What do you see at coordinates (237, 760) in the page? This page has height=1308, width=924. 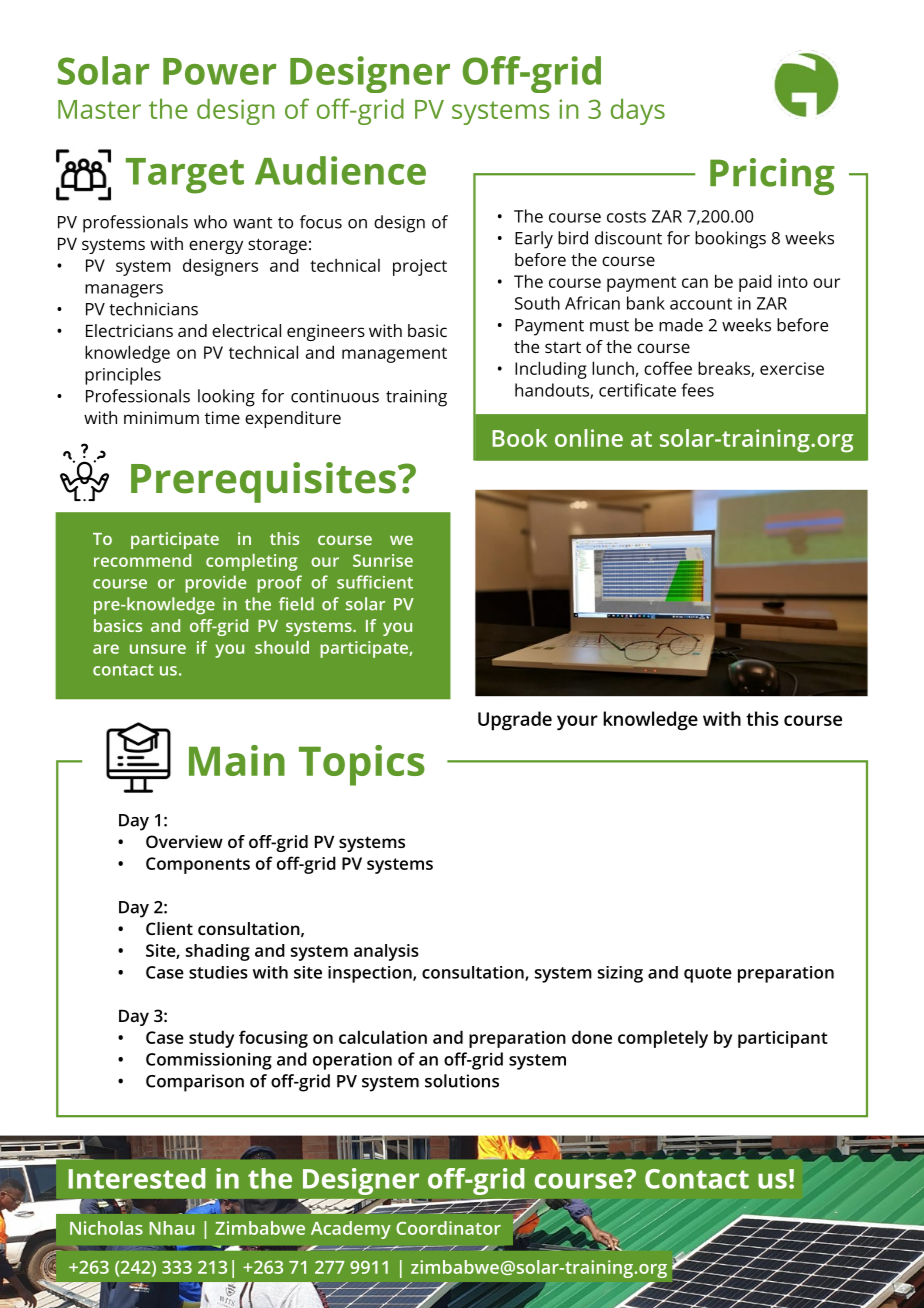 I see `Main` at bounding box center [237, 760].
